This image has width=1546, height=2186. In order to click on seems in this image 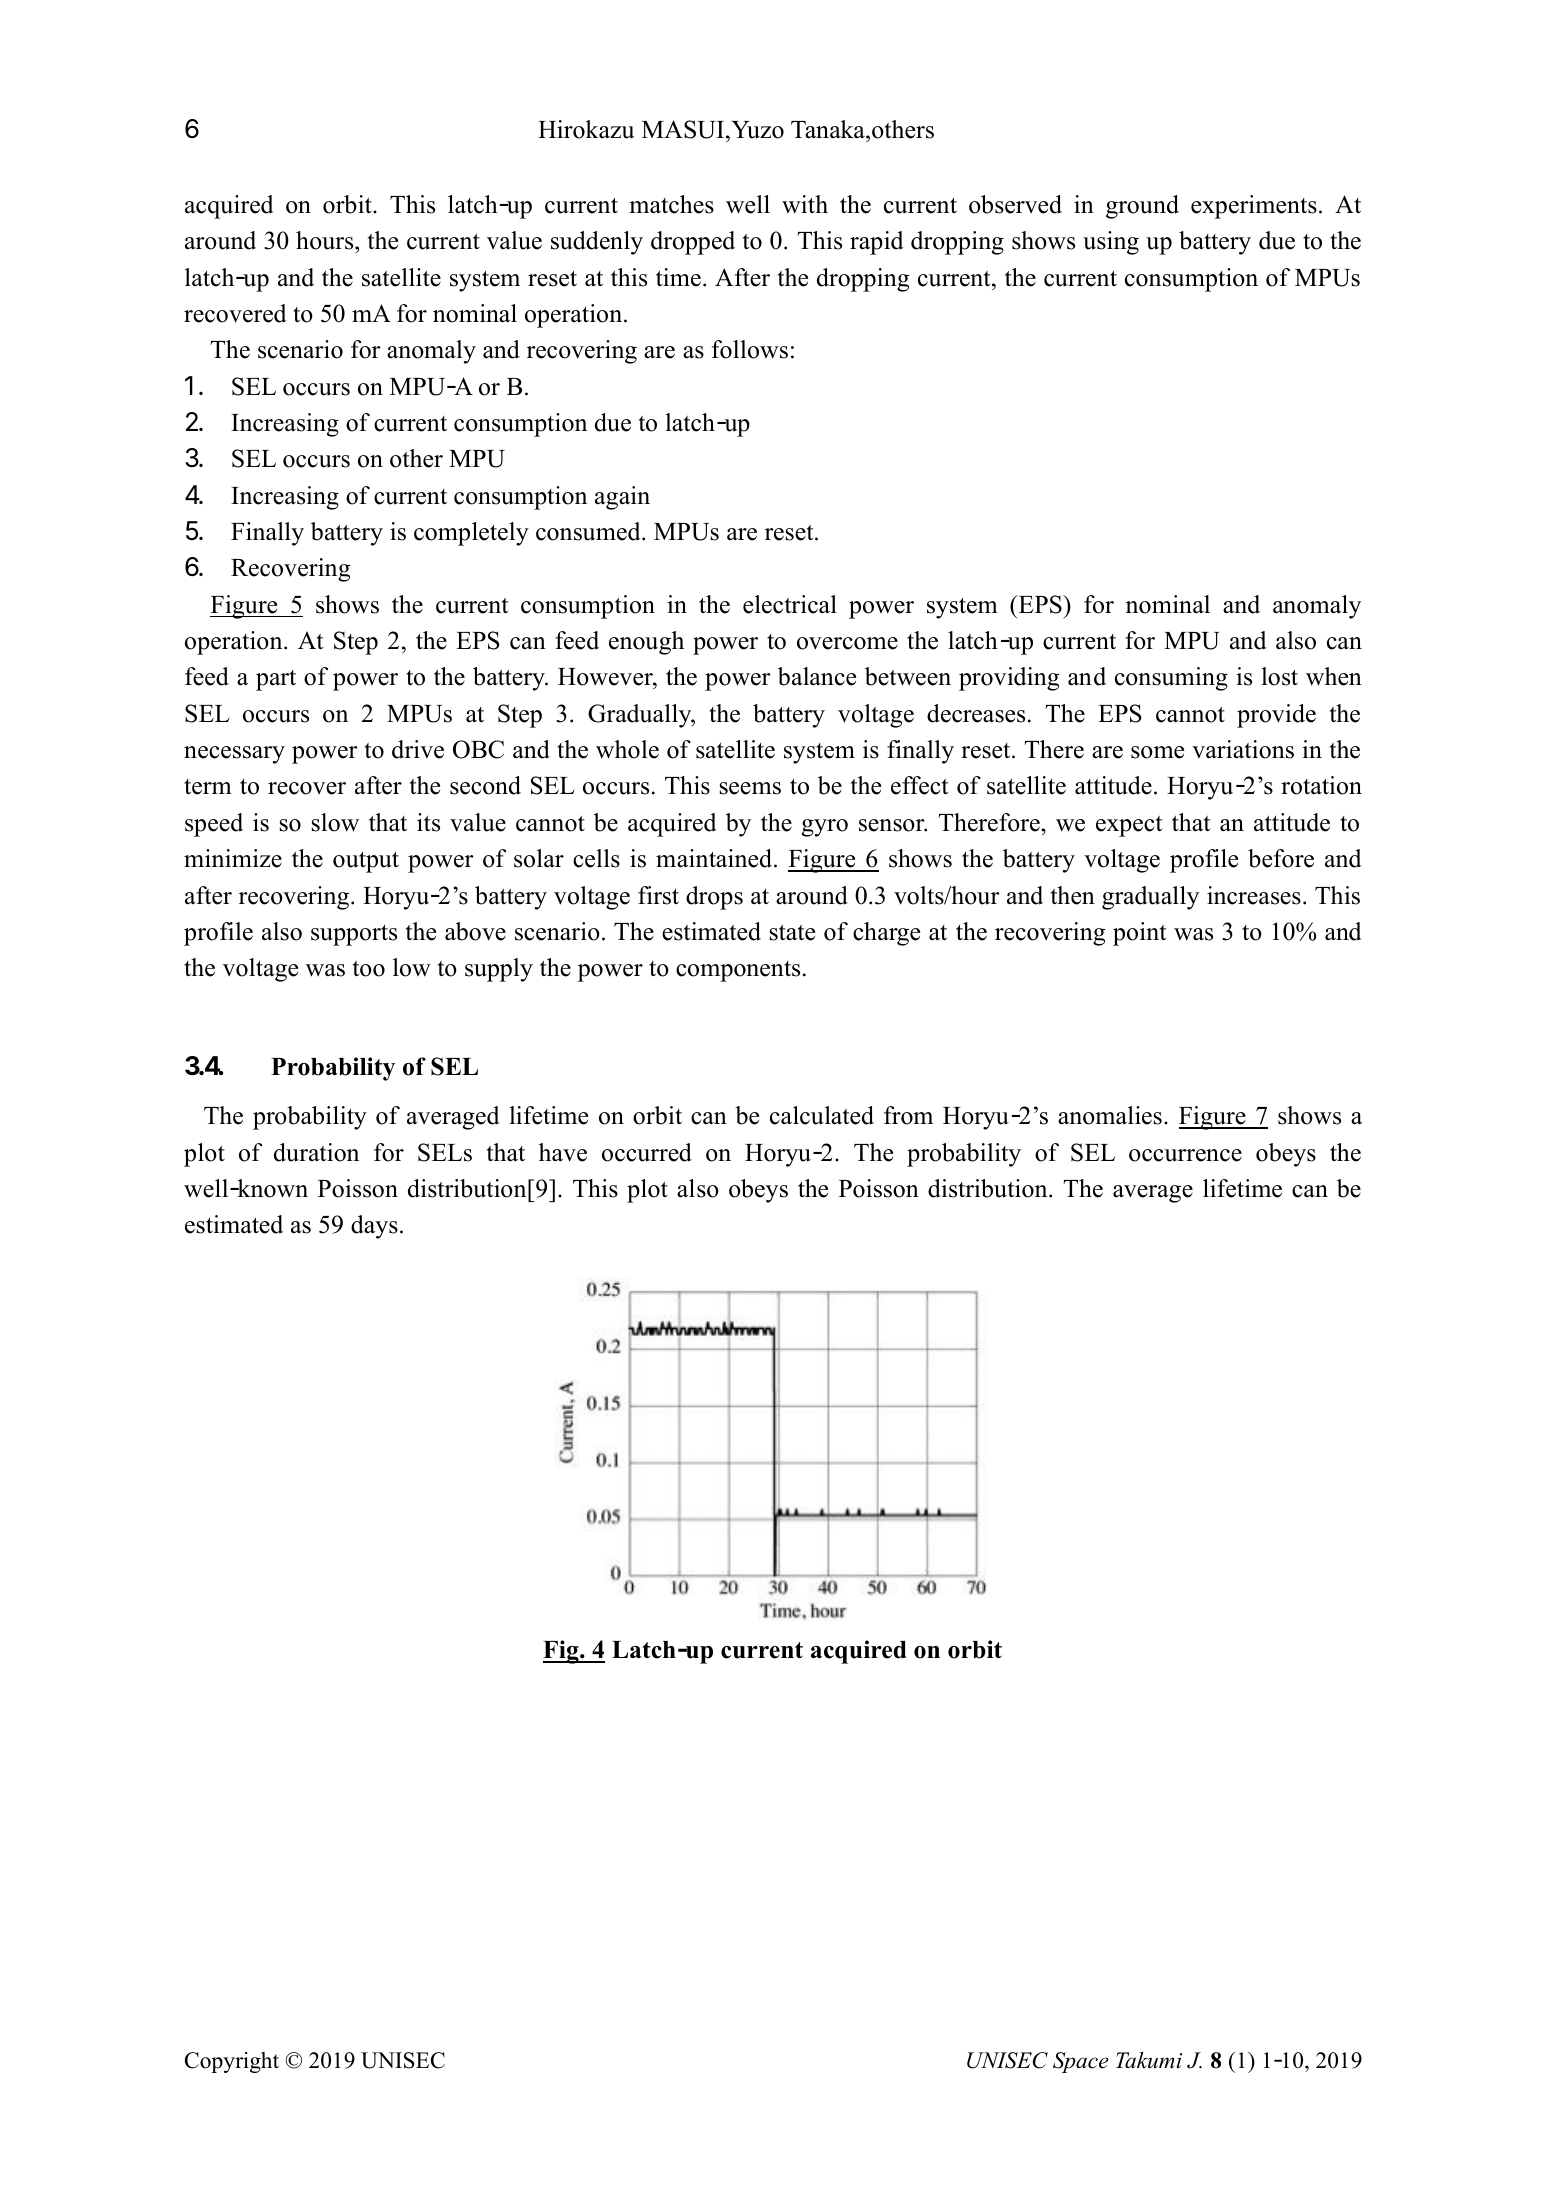, I will do `click(750, 788)`.
